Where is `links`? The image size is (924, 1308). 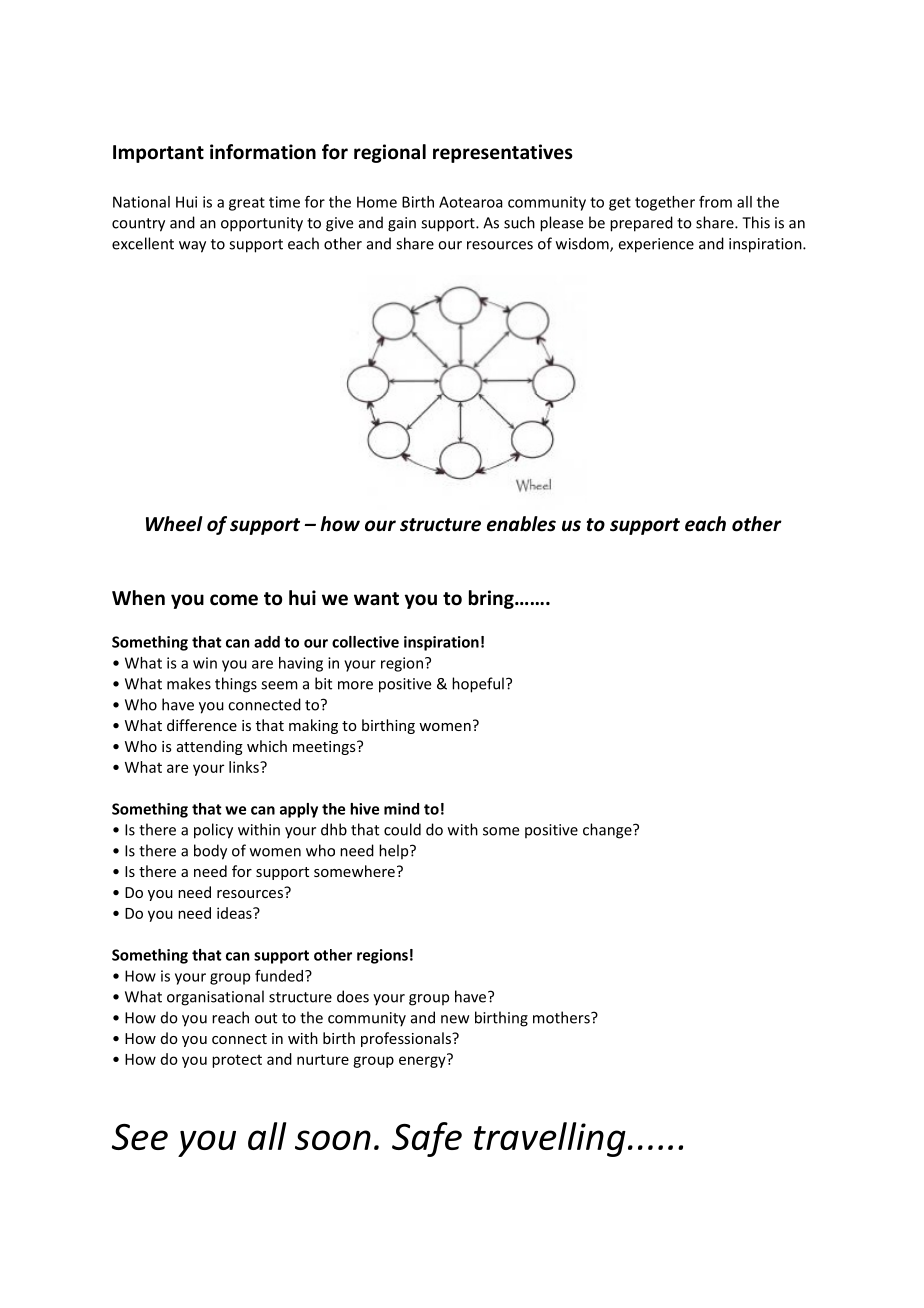 links is located at coordinates (245, 767).
